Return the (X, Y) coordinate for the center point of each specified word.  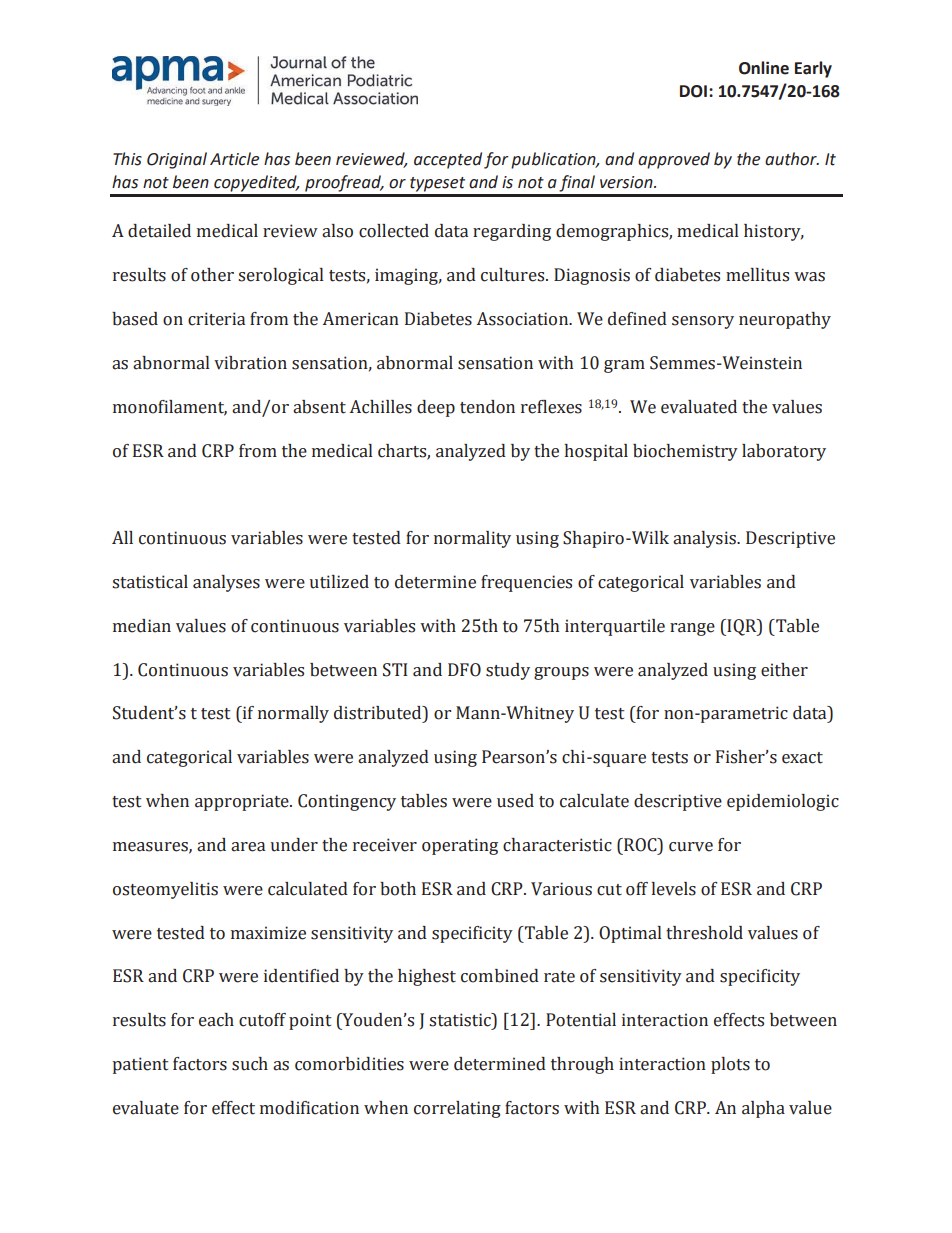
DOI (693, 91)
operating (460, 846)
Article (234, 159)
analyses (226, 583)
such (250, 1064)
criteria (216, 319)
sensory (703, 322)
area (248, 847)
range (692, 629)
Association (524, 319)
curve (691, 847)
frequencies (526, 583)
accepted (448, 160)
